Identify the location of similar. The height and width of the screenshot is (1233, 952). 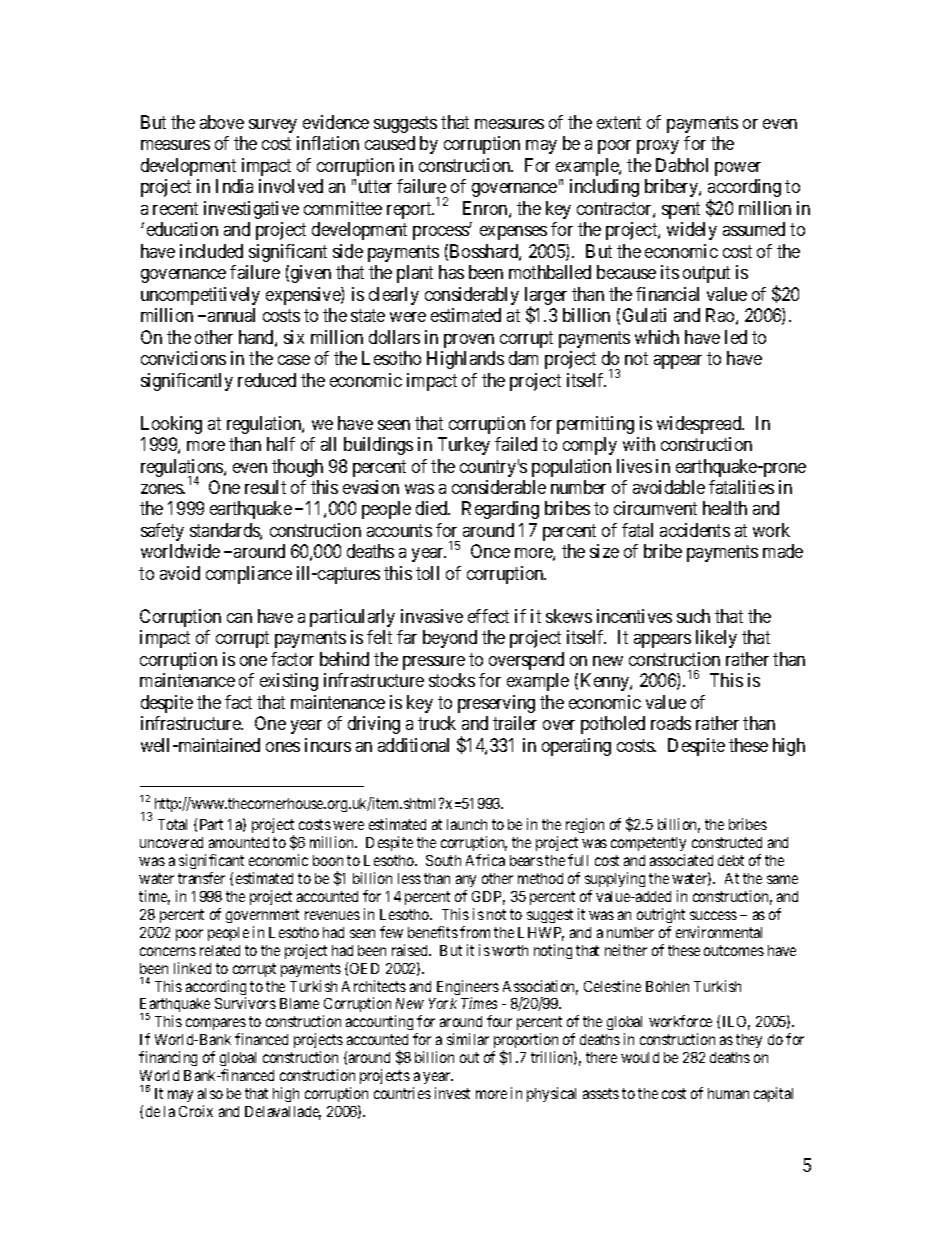
(468, 1039).
